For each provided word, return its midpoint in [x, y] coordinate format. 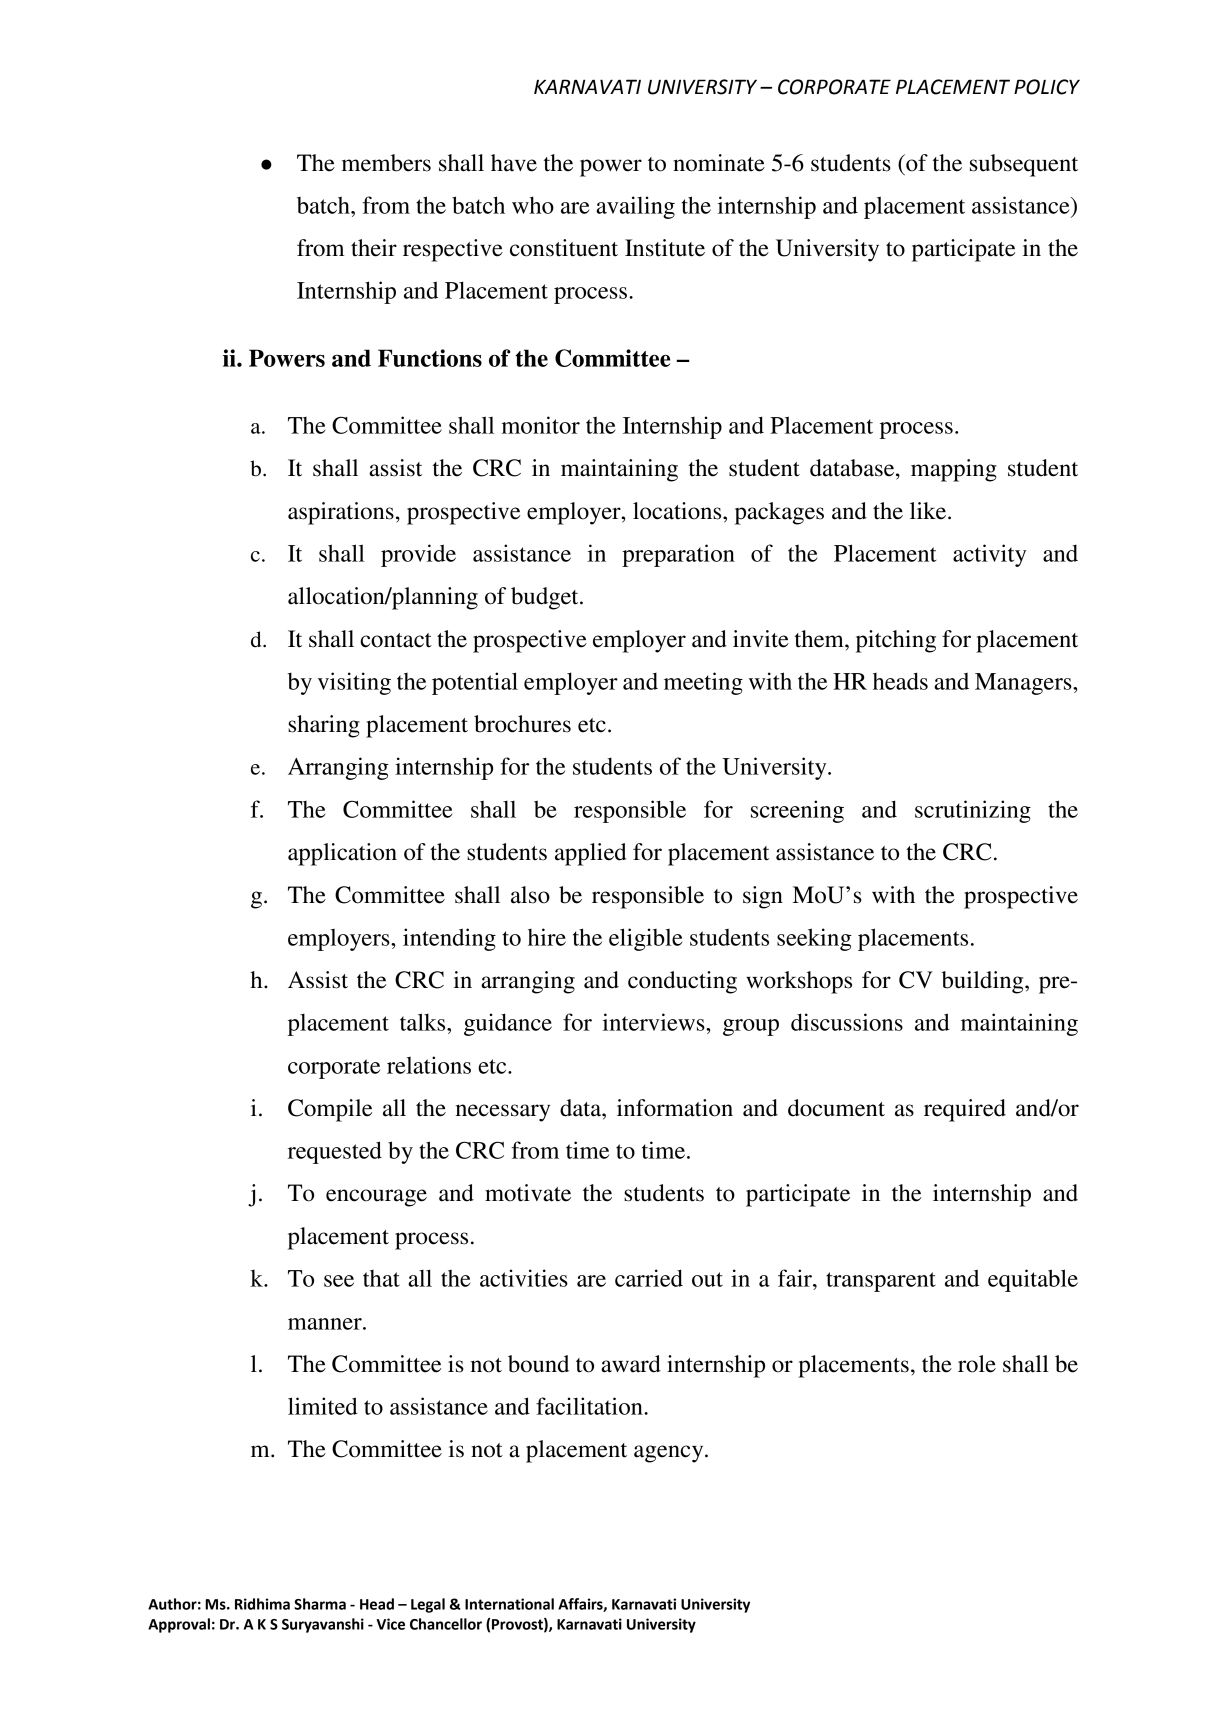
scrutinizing [973, 811]
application [342, 854]
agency [670, 1454]
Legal [428, 1605]
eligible [645, 939]
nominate [719, 163]
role [977, 1364]
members [386, 163]
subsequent [1024, 165]
